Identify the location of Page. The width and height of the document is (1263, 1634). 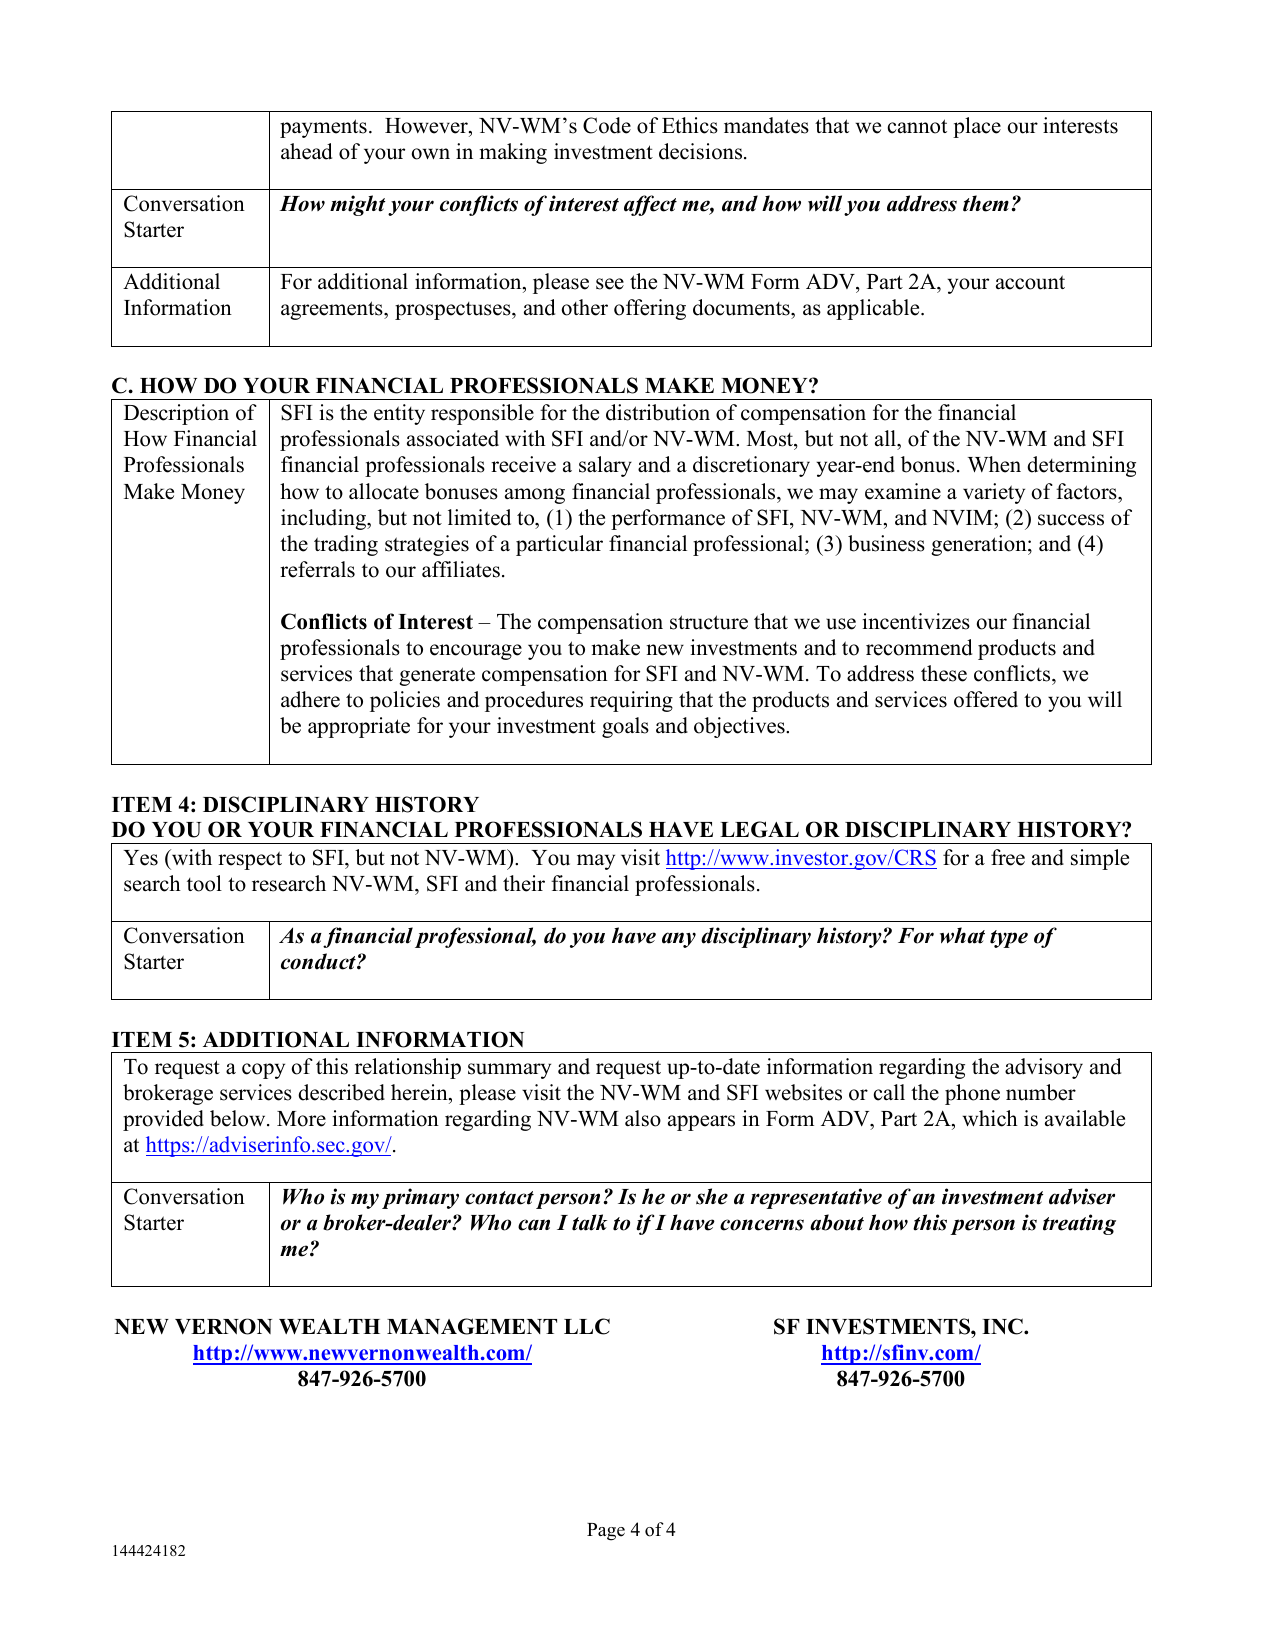
(606, 1532).
